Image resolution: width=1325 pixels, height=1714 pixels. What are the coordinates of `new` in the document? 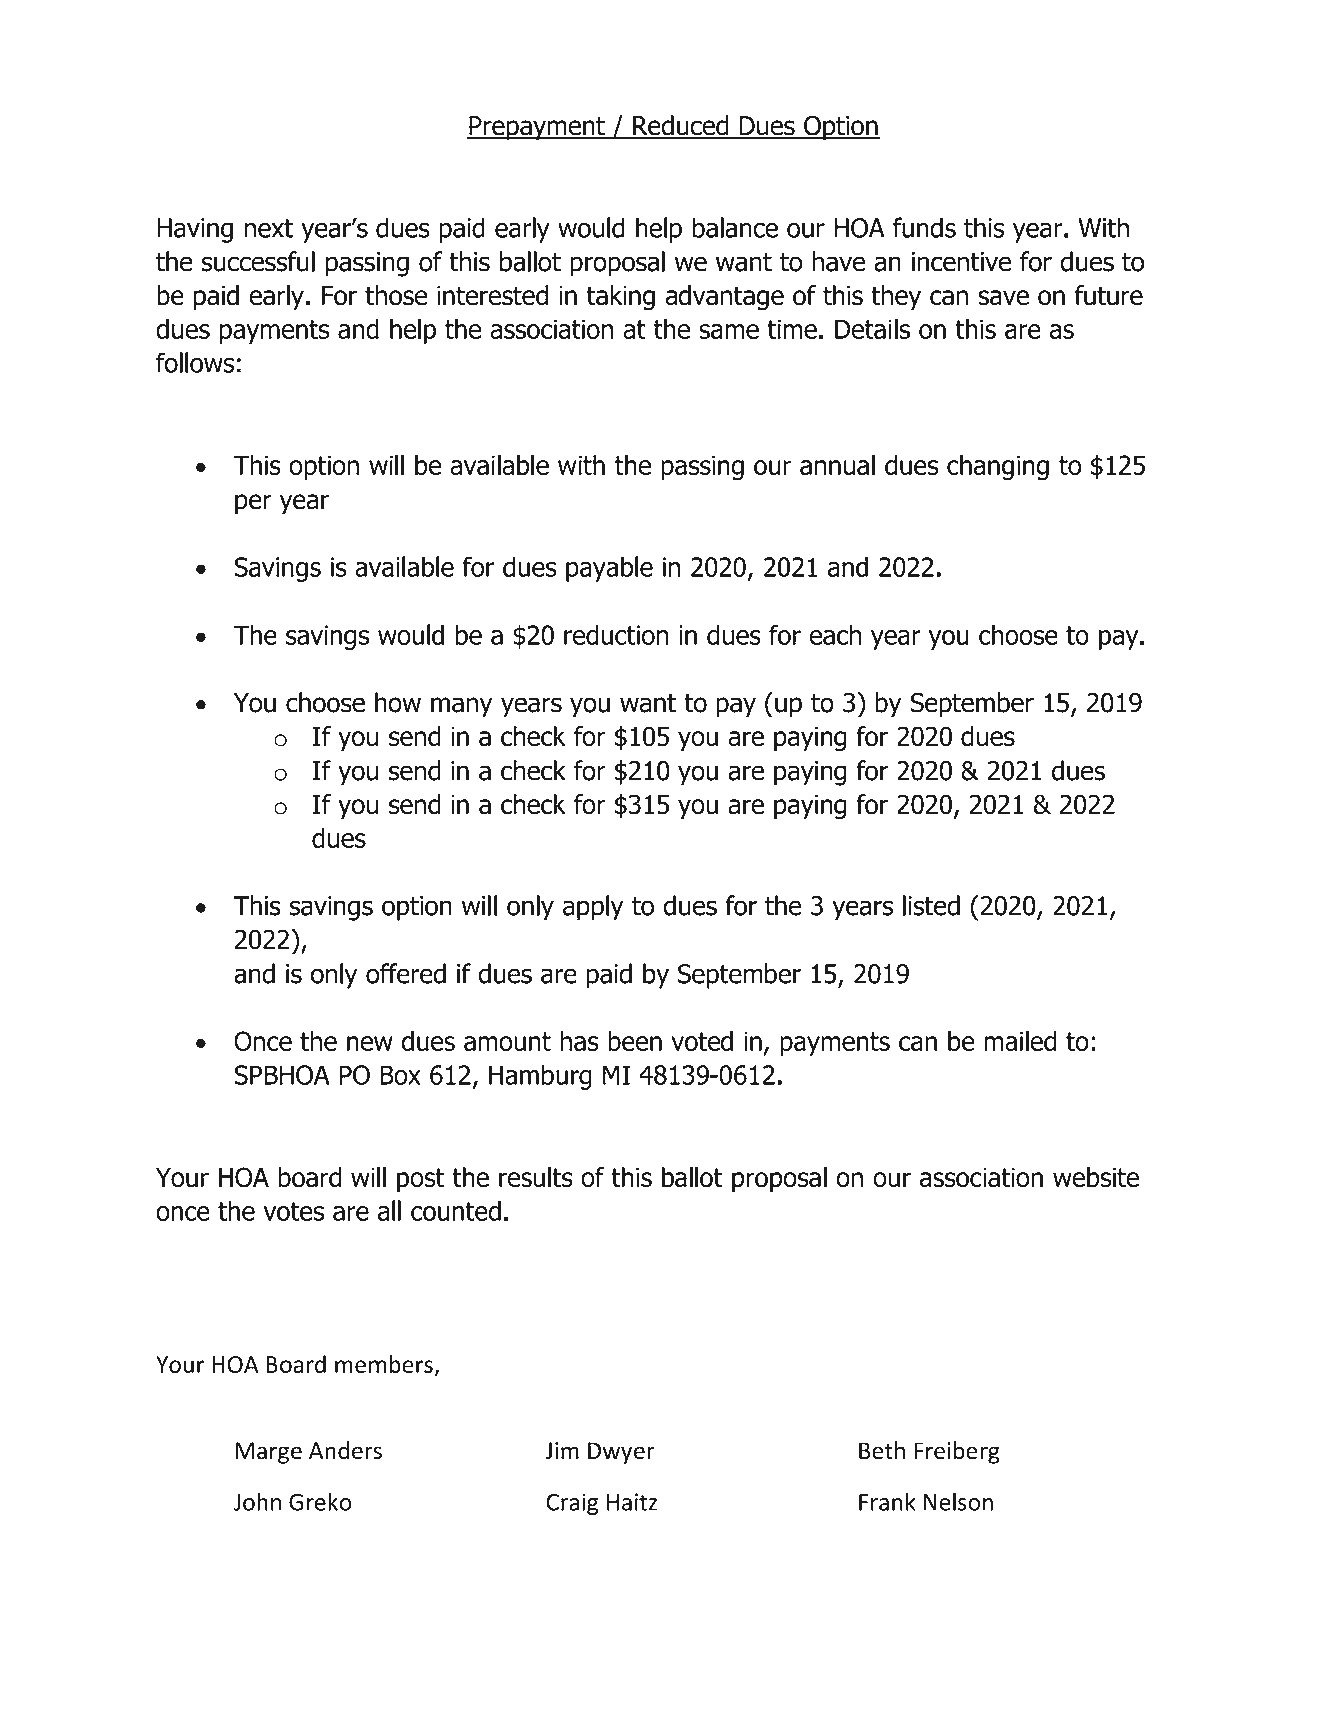 It's located at (370, 1043).
